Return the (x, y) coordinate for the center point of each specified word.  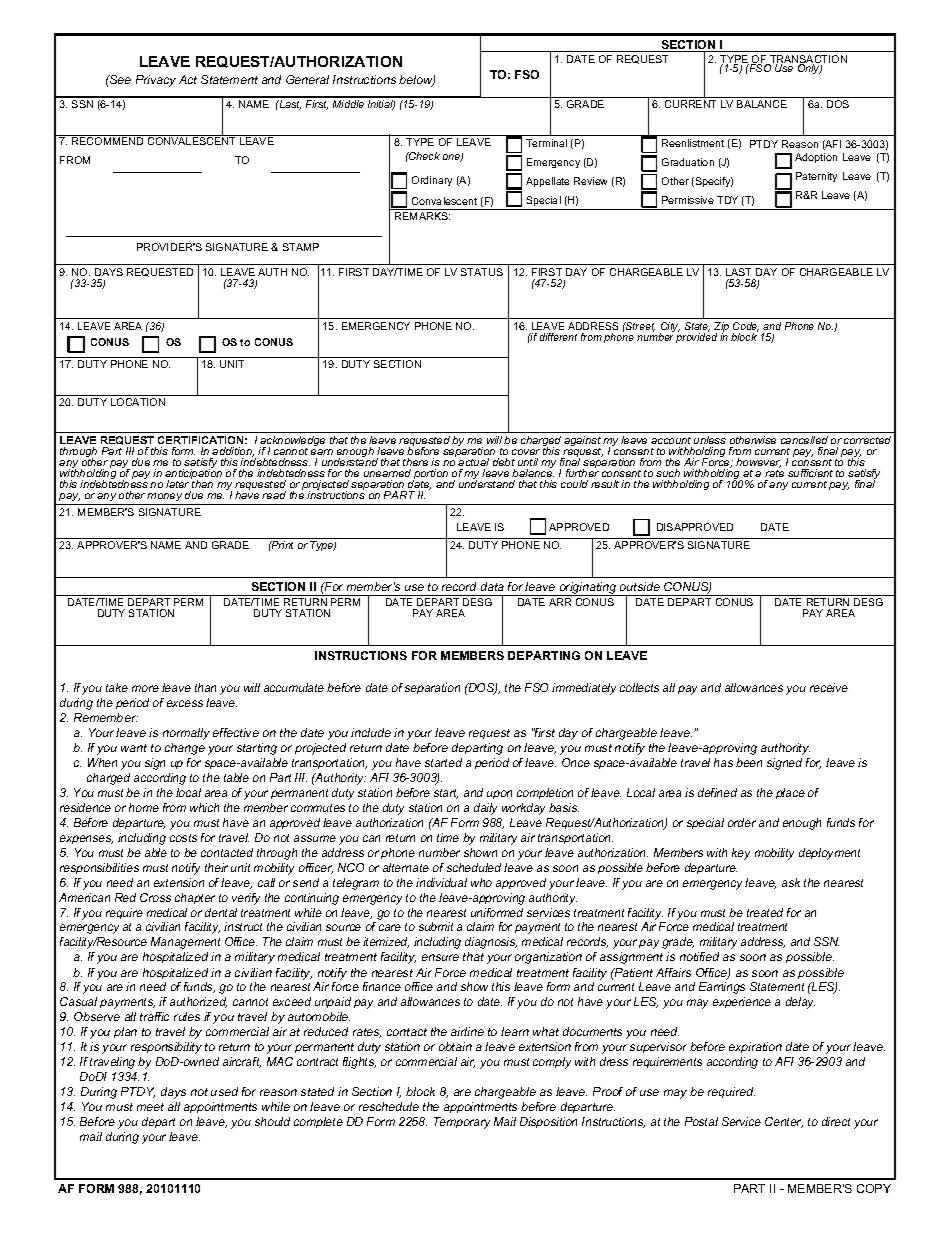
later (179, 483)
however (758, 463)
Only (809, 68)
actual (473, 462)
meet (150, 1107)
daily (485, 809)
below (417, 81)
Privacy (156, 81)
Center (784, 1122)
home (144, 807)
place (790, 793)
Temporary (462, 1123)
